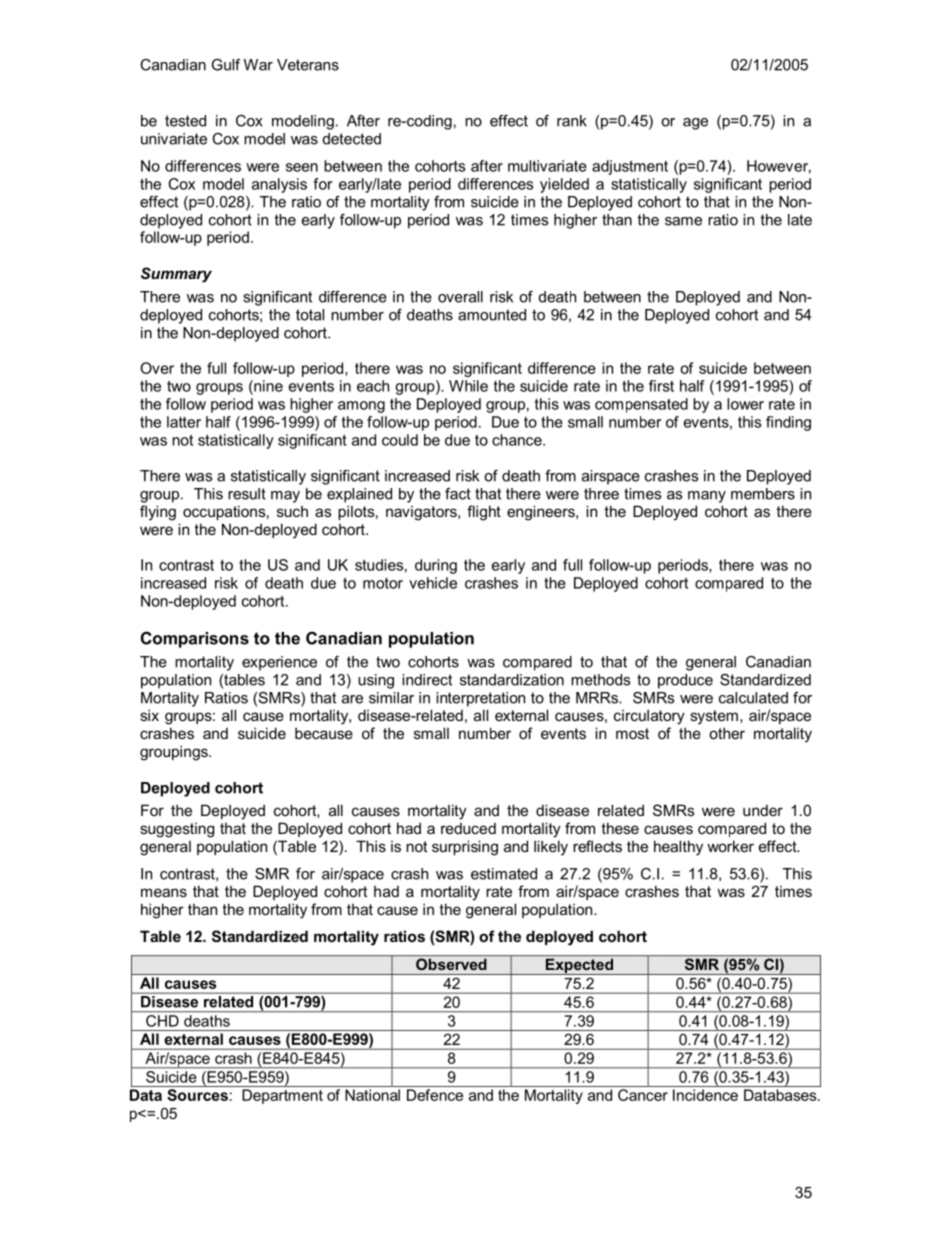 This document has height=1233, width=952. I want to click on other, so click(727, 733).
